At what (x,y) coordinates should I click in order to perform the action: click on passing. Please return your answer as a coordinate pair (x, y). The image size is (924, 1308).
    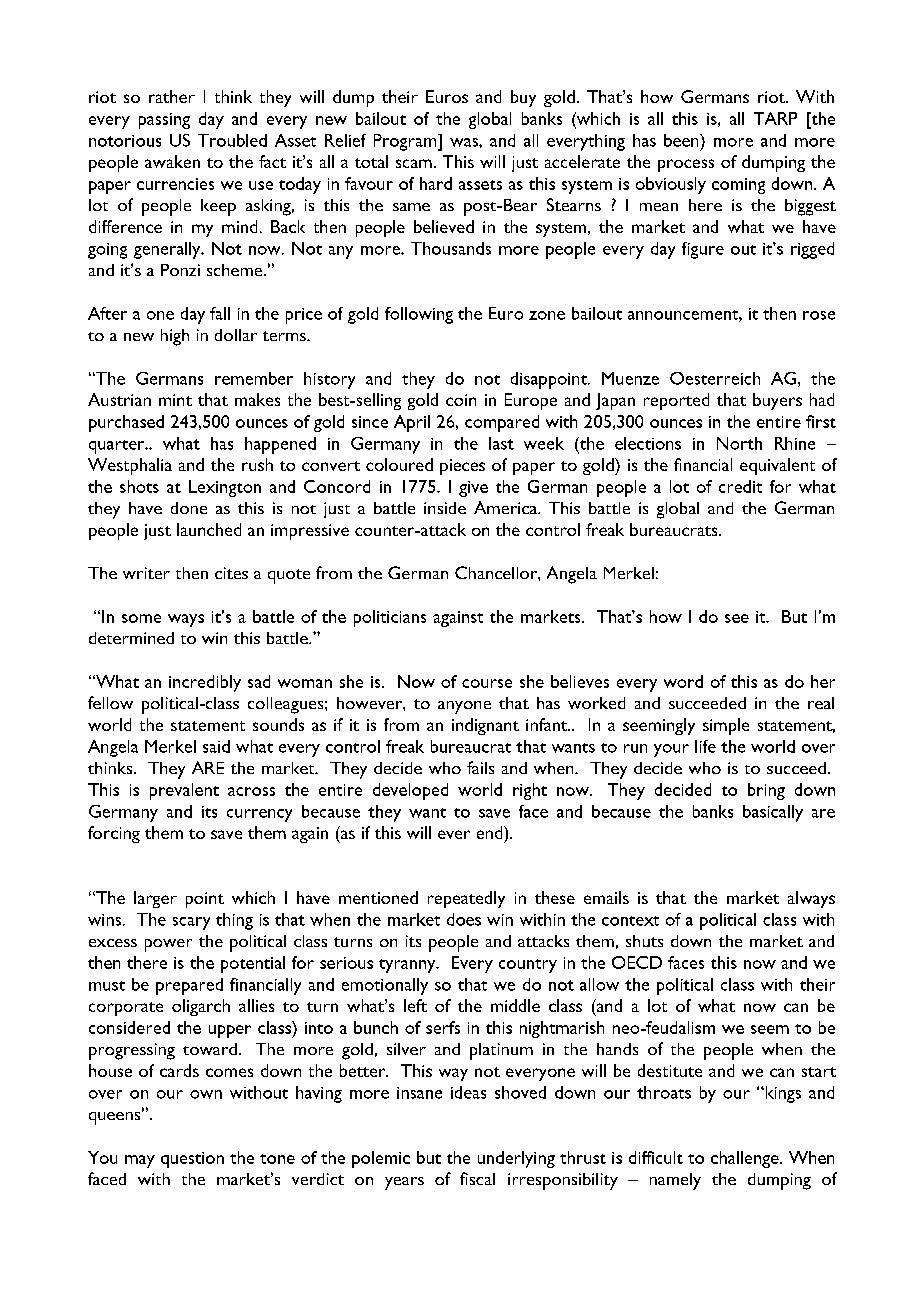
    Looking at the image, I should click on (164, 121).
